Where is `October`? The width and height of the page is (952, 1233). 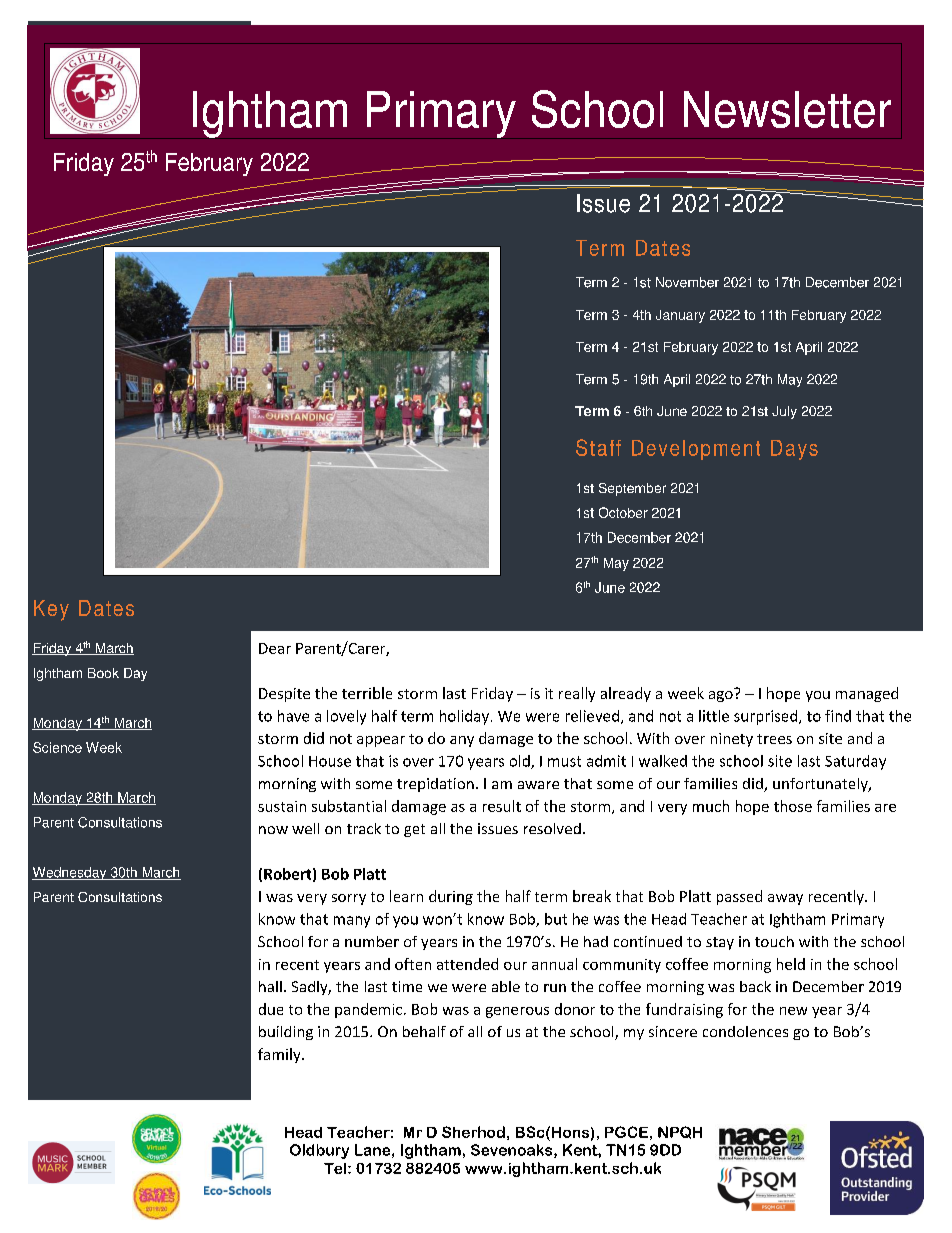
October is located at coordinates (623, 512).
